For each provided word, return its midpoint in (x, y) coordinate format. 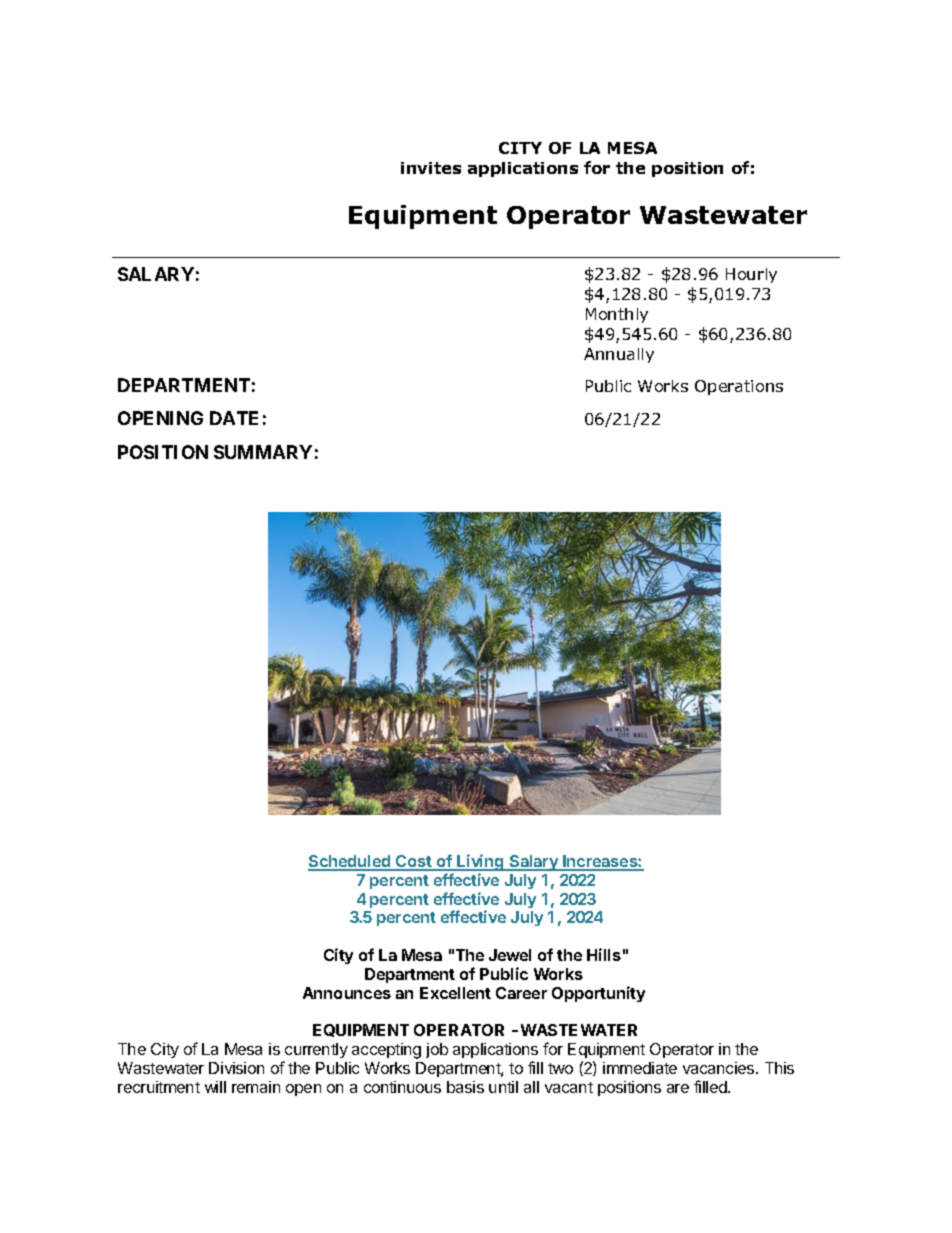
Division (236, 1068)
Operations (739, 387)
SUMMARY (263, 452)
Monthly (617, 315)
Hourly (751, 275)
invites (431, 168)
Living (480, 864)
